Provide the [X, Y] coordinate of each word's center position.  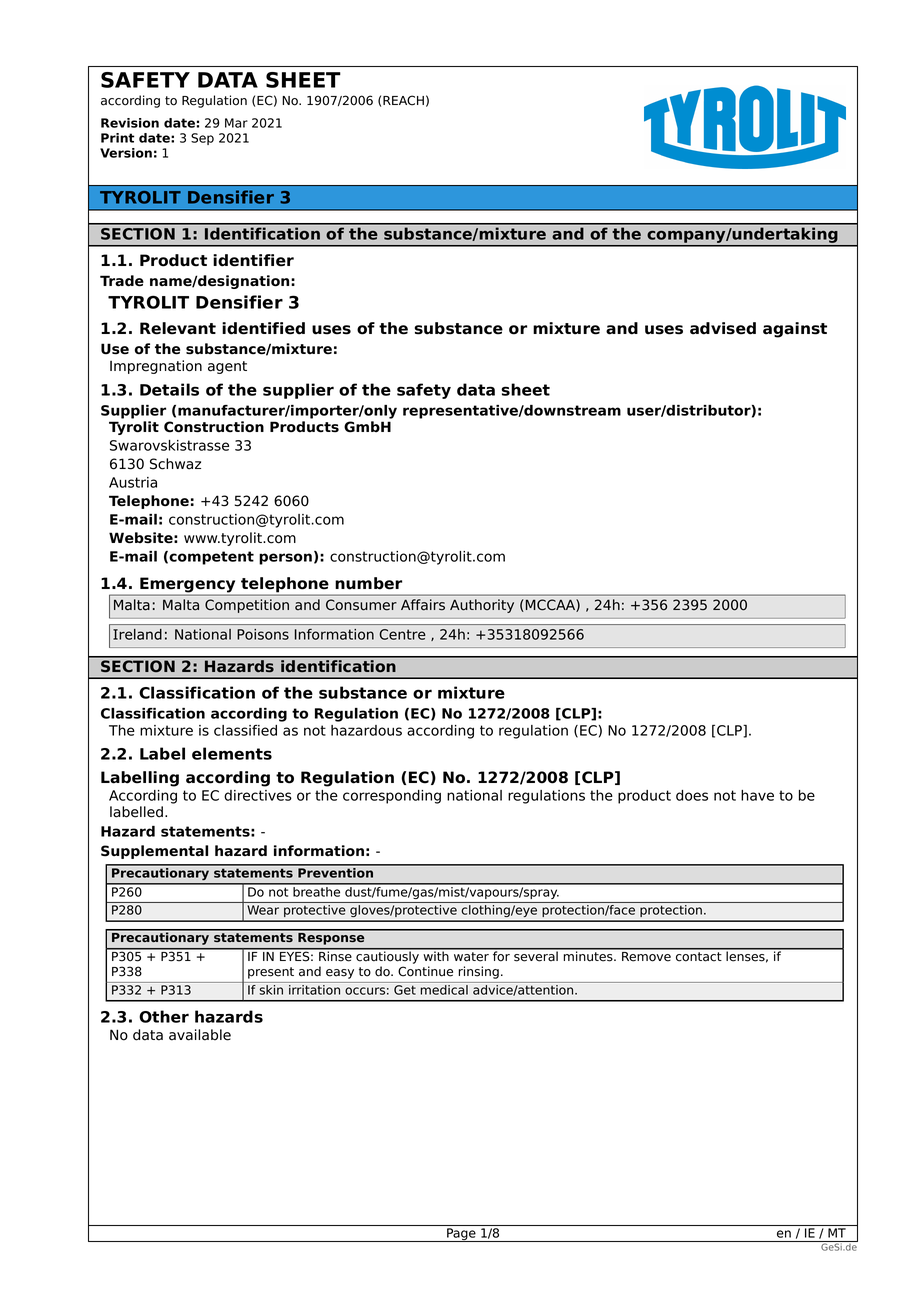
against [795, 330]
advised [723, 328]
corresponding [392, 797]
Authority [482, 606]
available [200, 1035]
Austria [133, 482]
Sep [202, 139]
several [536, 955]
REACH [403, 100]
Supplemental [154, 852]
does [692, 795]
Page [461, 1235]
